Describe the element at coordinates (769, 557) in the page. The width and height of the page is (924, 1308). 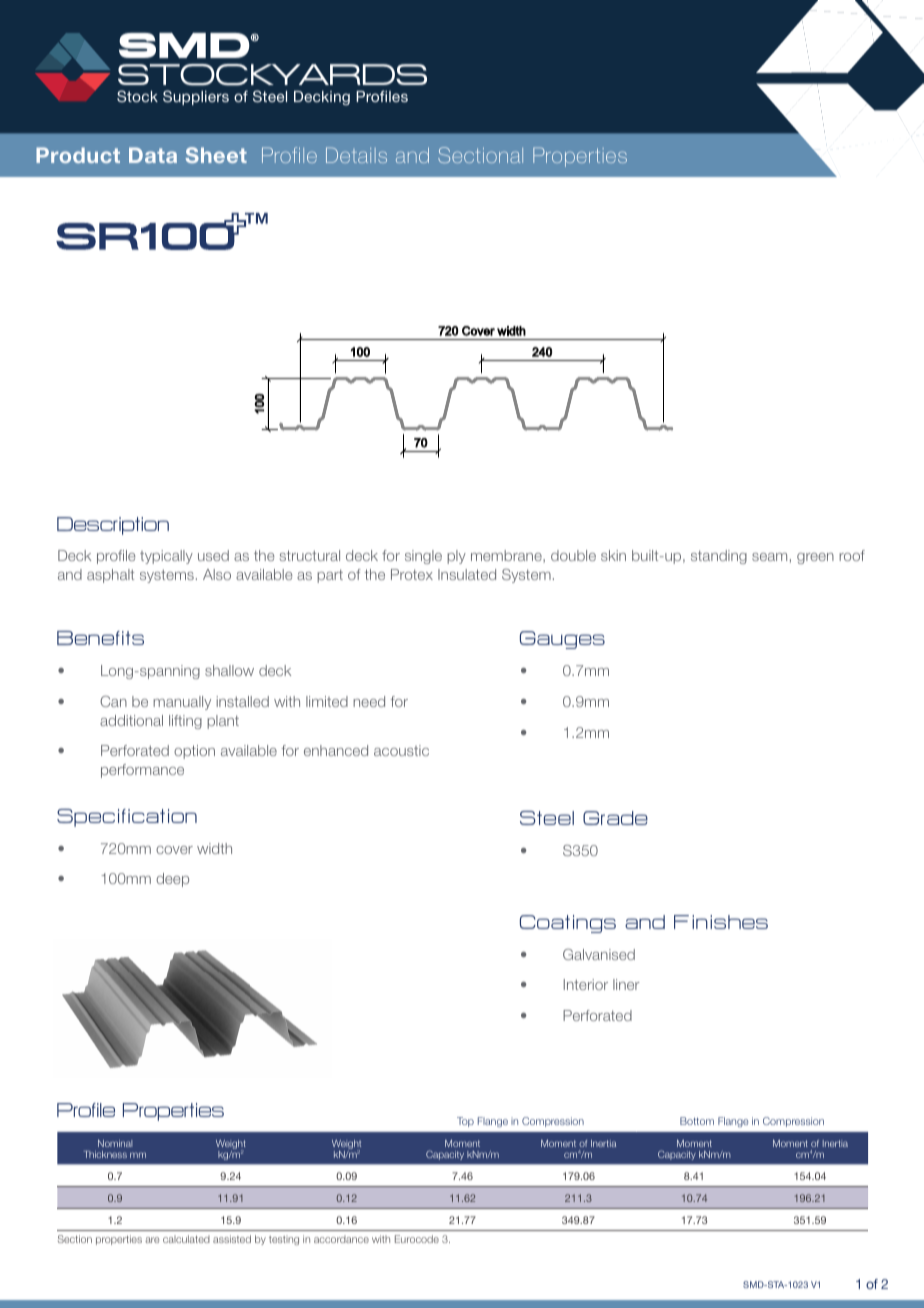
I see `seam` at that location.
